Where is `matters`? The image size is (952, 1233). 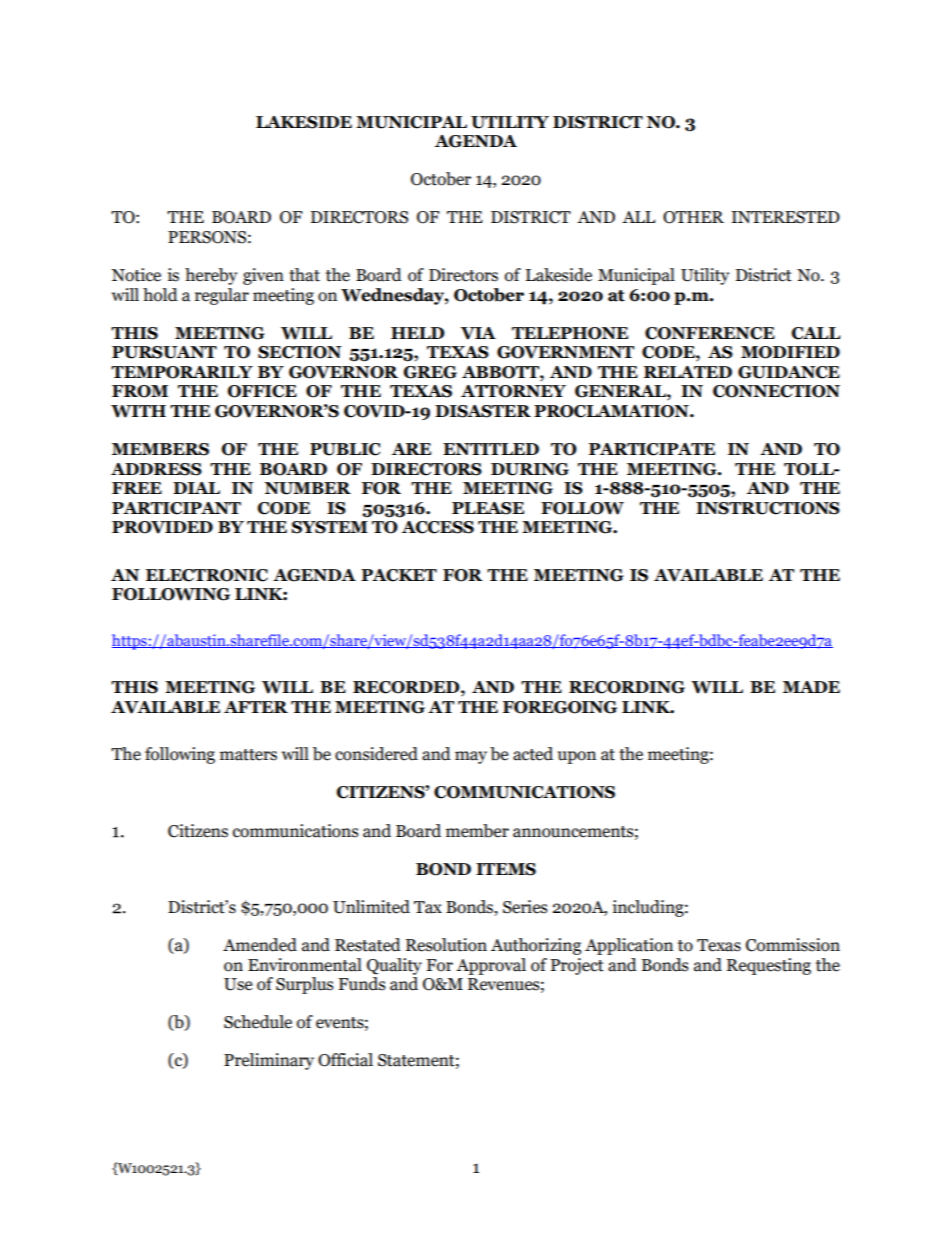
matters is located at coordinates (248, 755).
